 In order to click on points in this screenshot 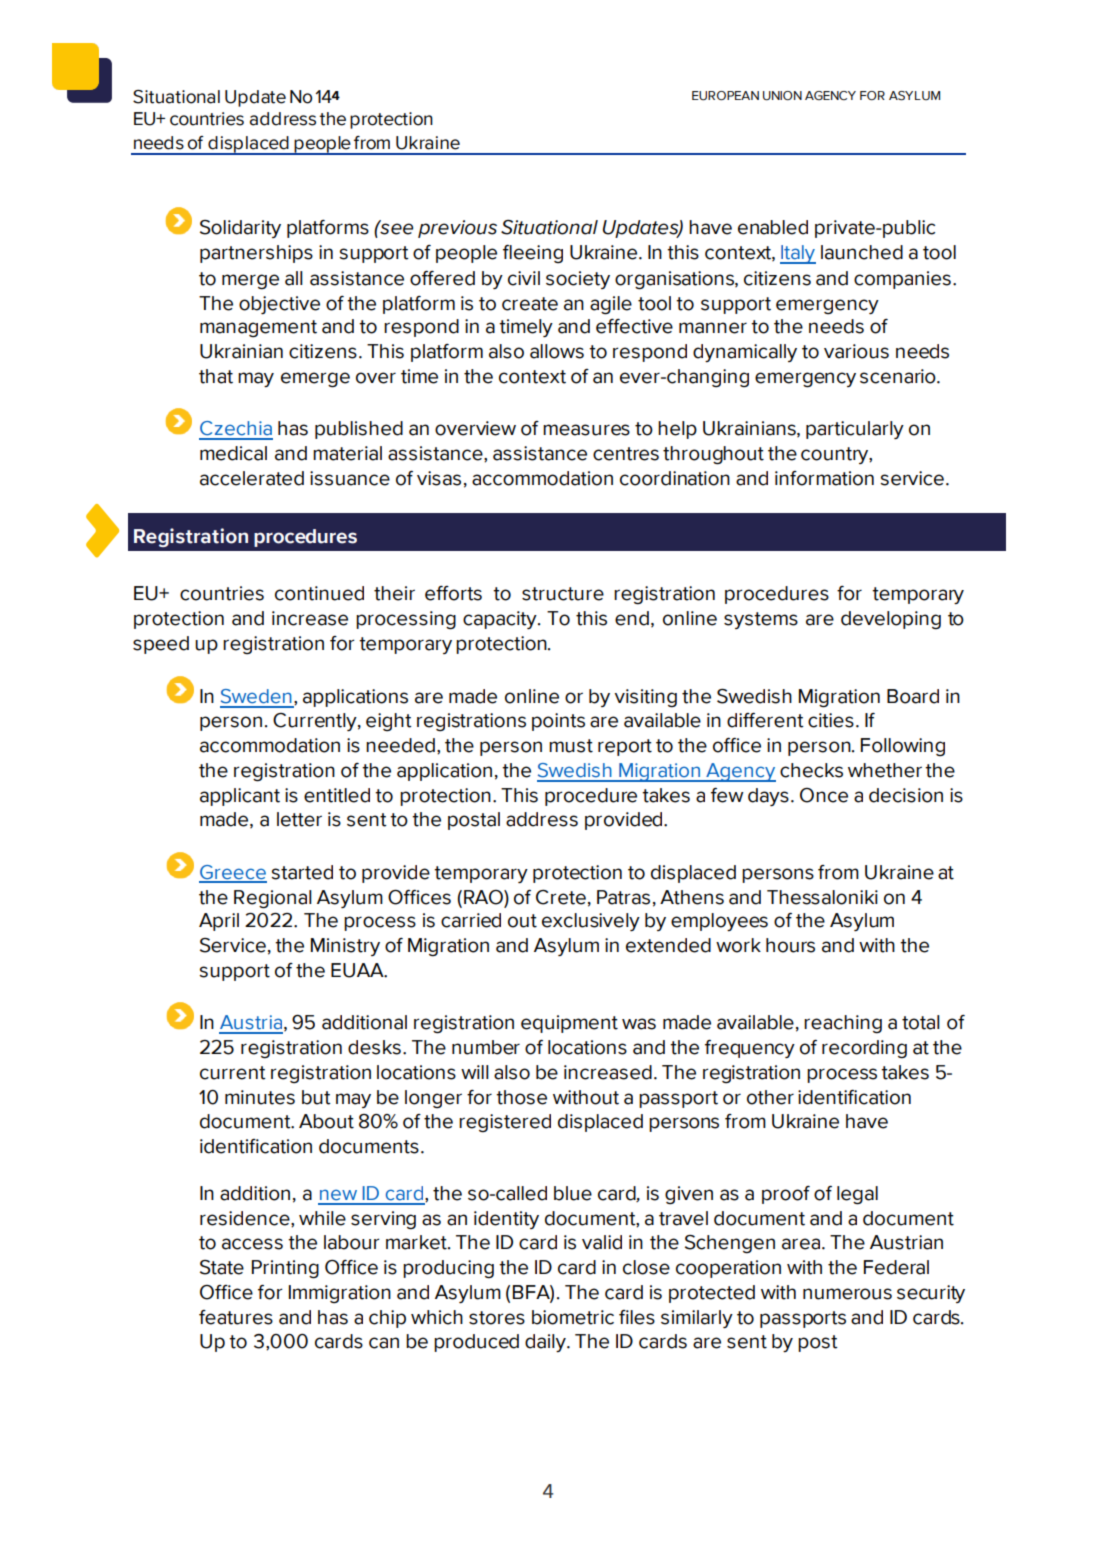, I will do `click(558, 722)`.
